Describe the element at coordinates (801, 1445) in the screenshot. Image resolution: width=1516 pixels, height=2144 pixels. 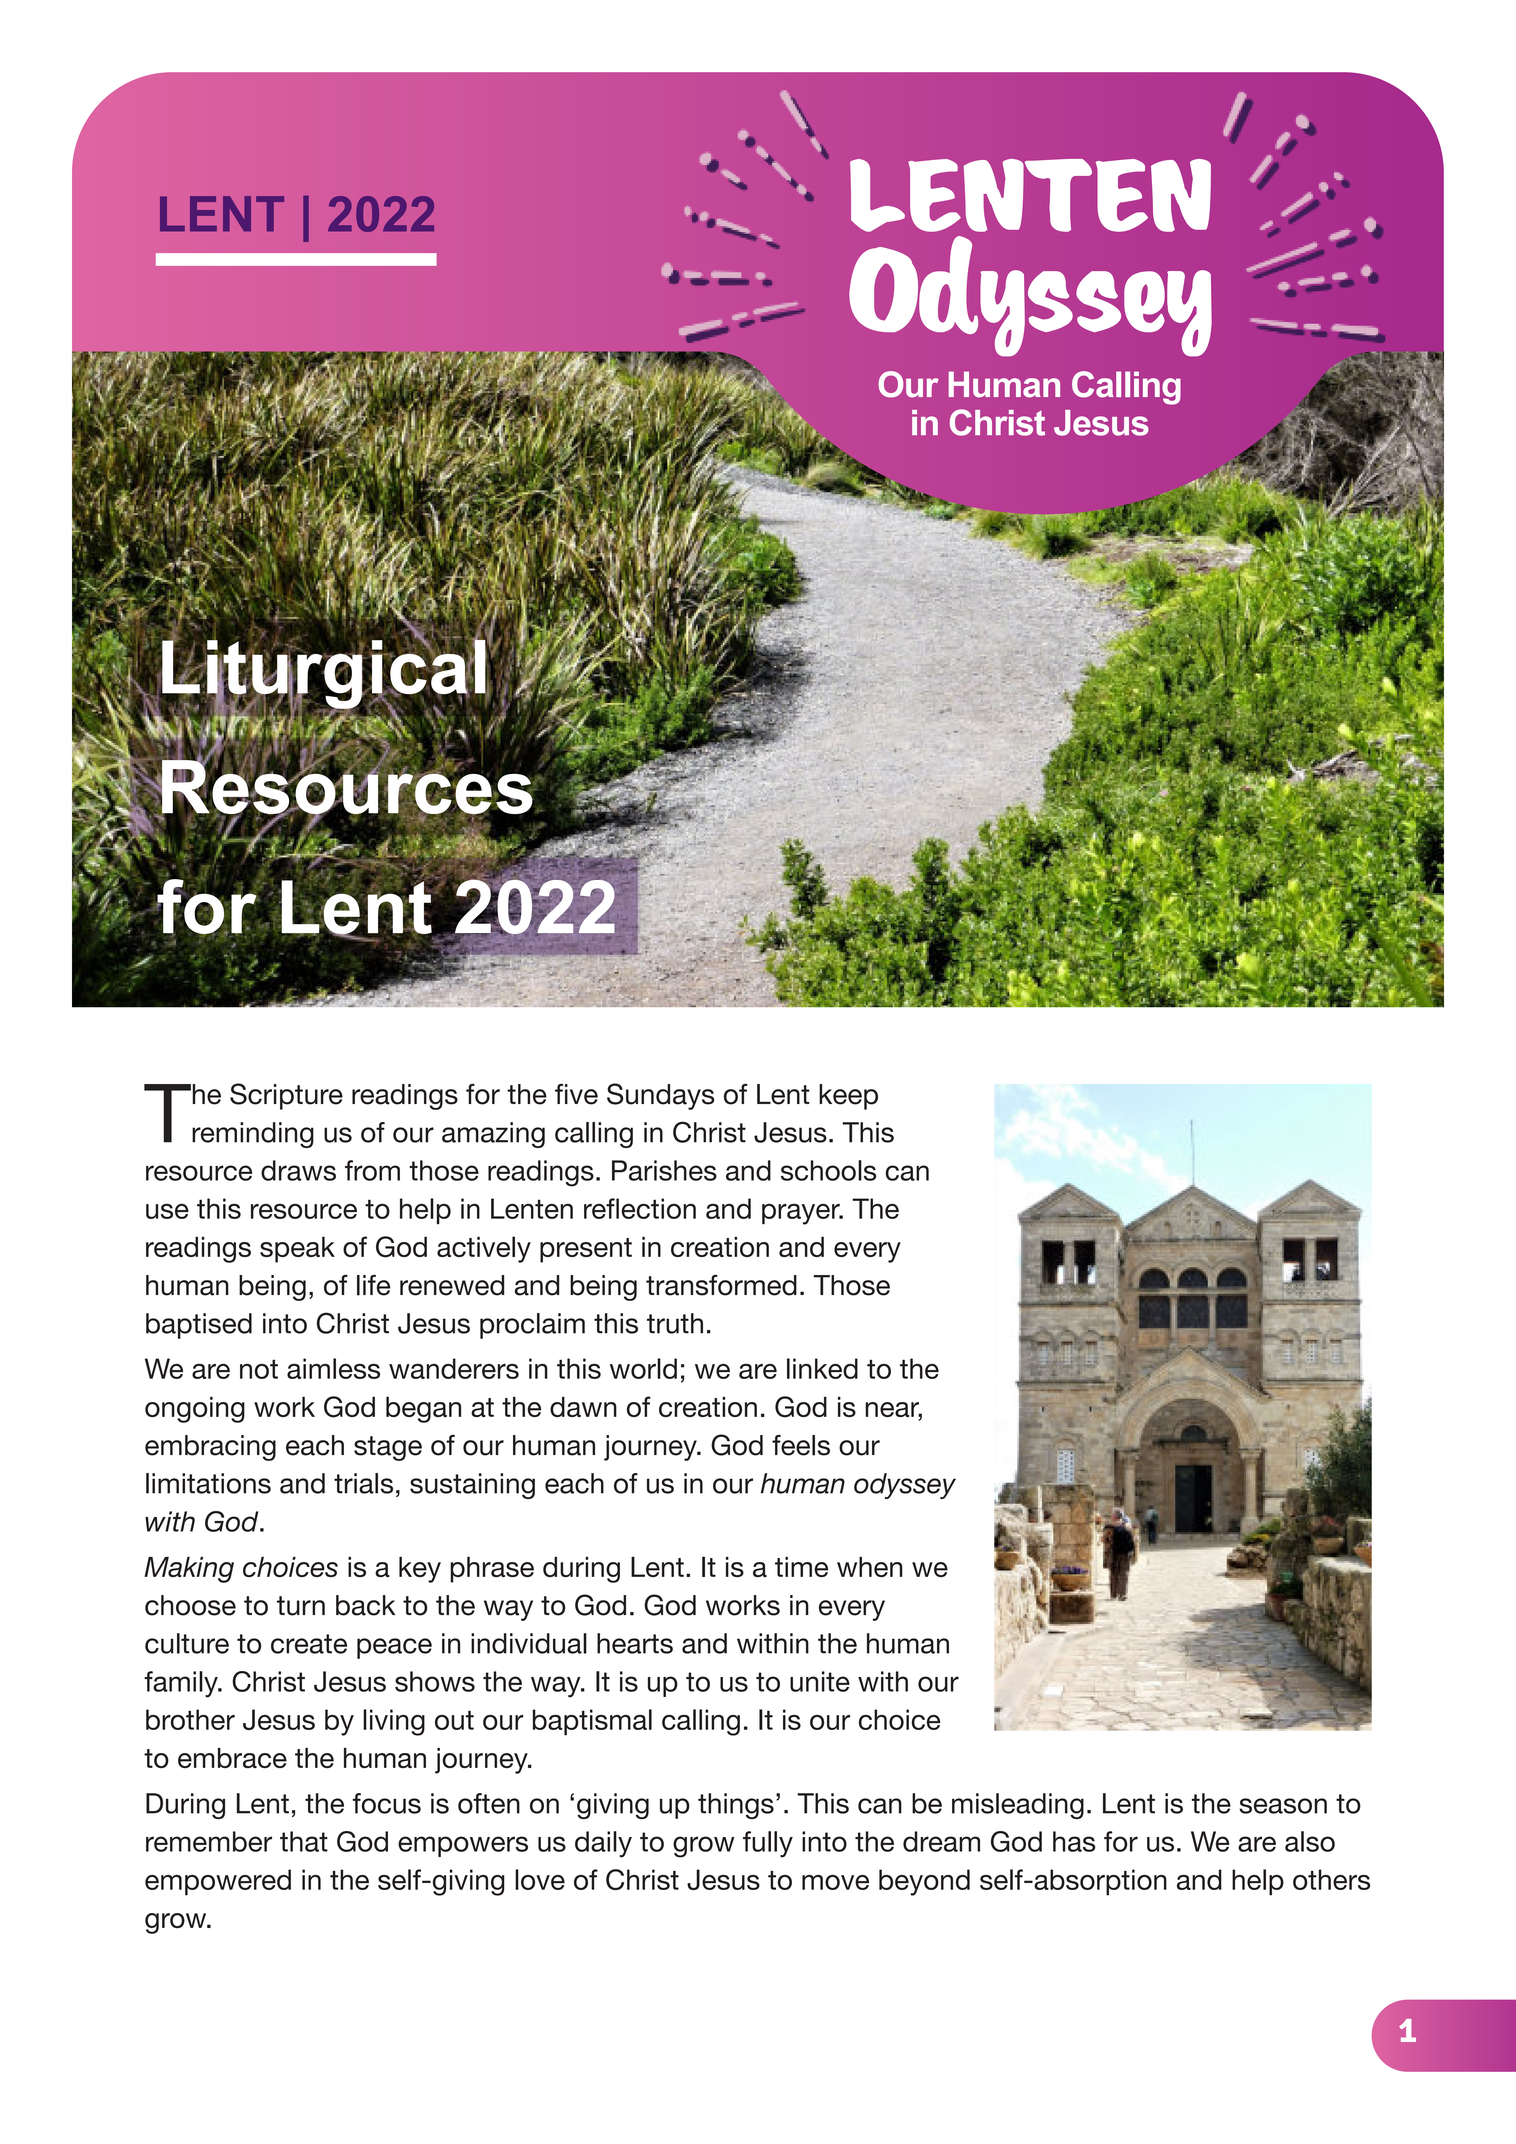
I see `feels` at that location.
